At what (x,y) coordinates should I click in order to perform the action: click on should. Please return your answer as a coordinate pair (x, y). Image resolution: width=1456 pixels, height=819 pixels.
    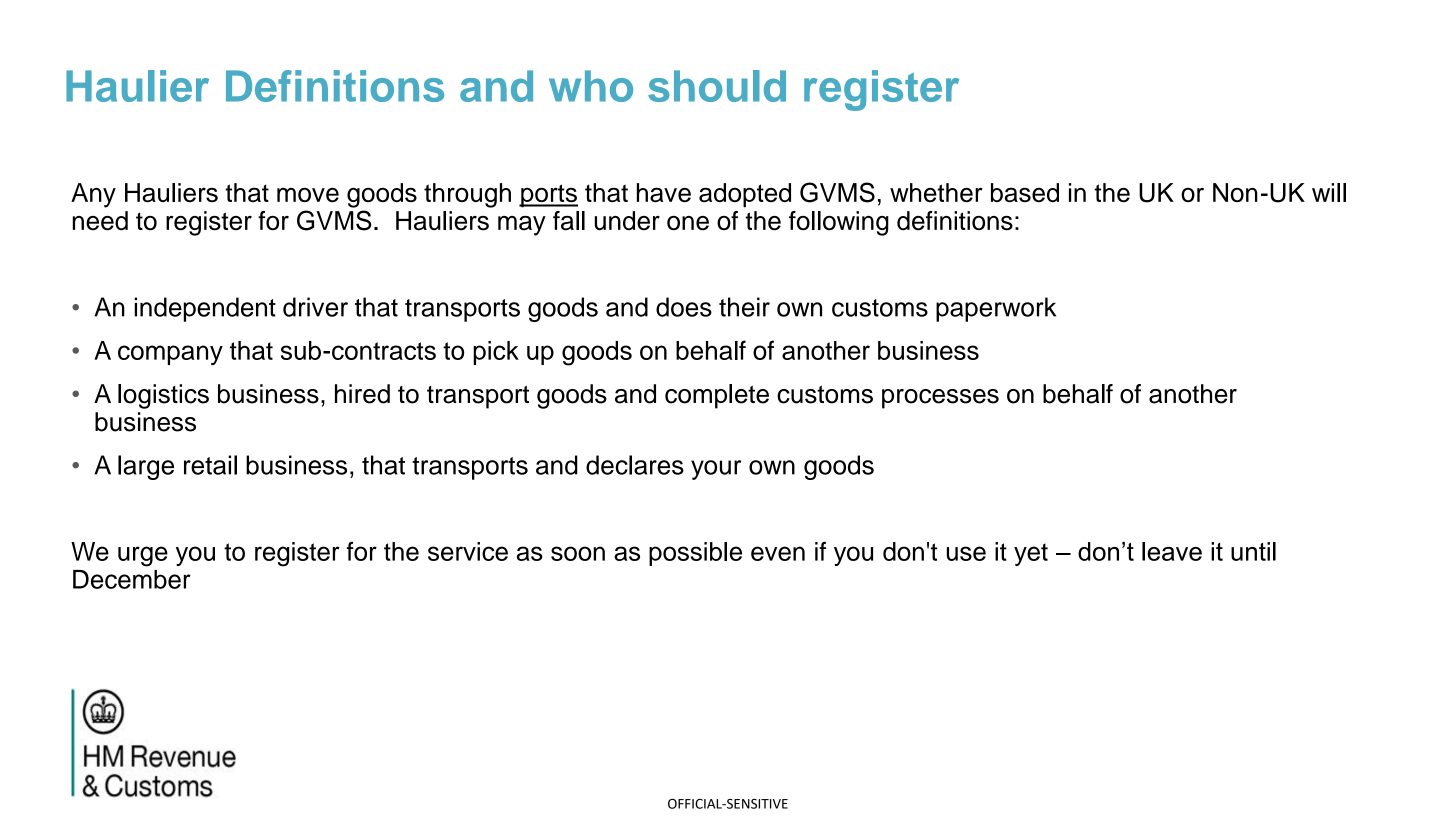
    Looking at the image, I should click on (717, 86).
